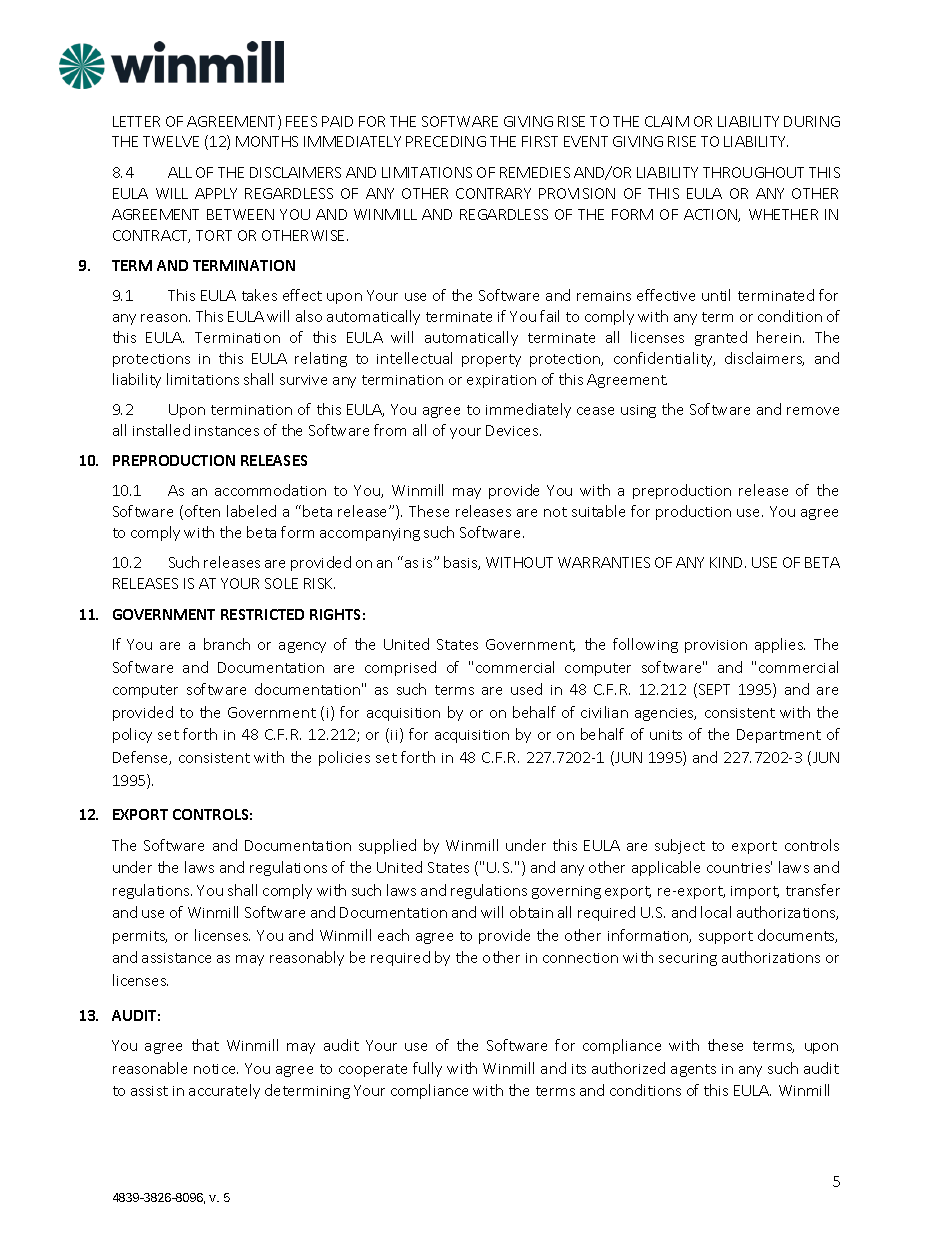 This page has height=1233, width=952. I want to click on RESTRICTED, so click(262, 614).
